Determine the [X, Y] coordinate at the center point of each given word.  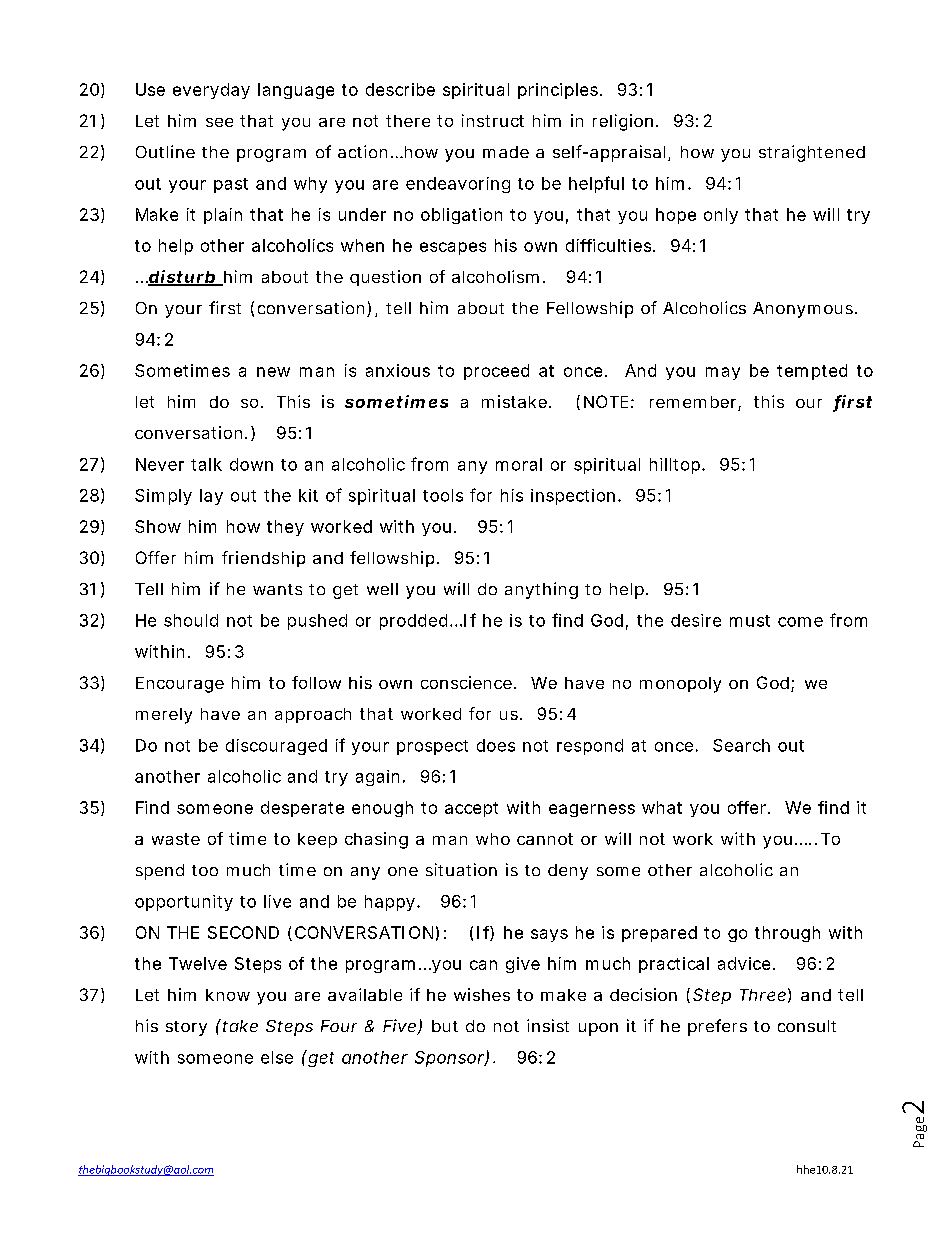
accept [471, 809]
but [445, 1026]
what [662, 807]
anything [541, 590]
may [723, 373]
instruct [493, 120]
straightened [812, 153]
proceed [496, 372]
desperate [302, 809]
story [186, 1028]
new [273, 372]
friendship [263, 559]
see [219, 122]
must [750, 621]
